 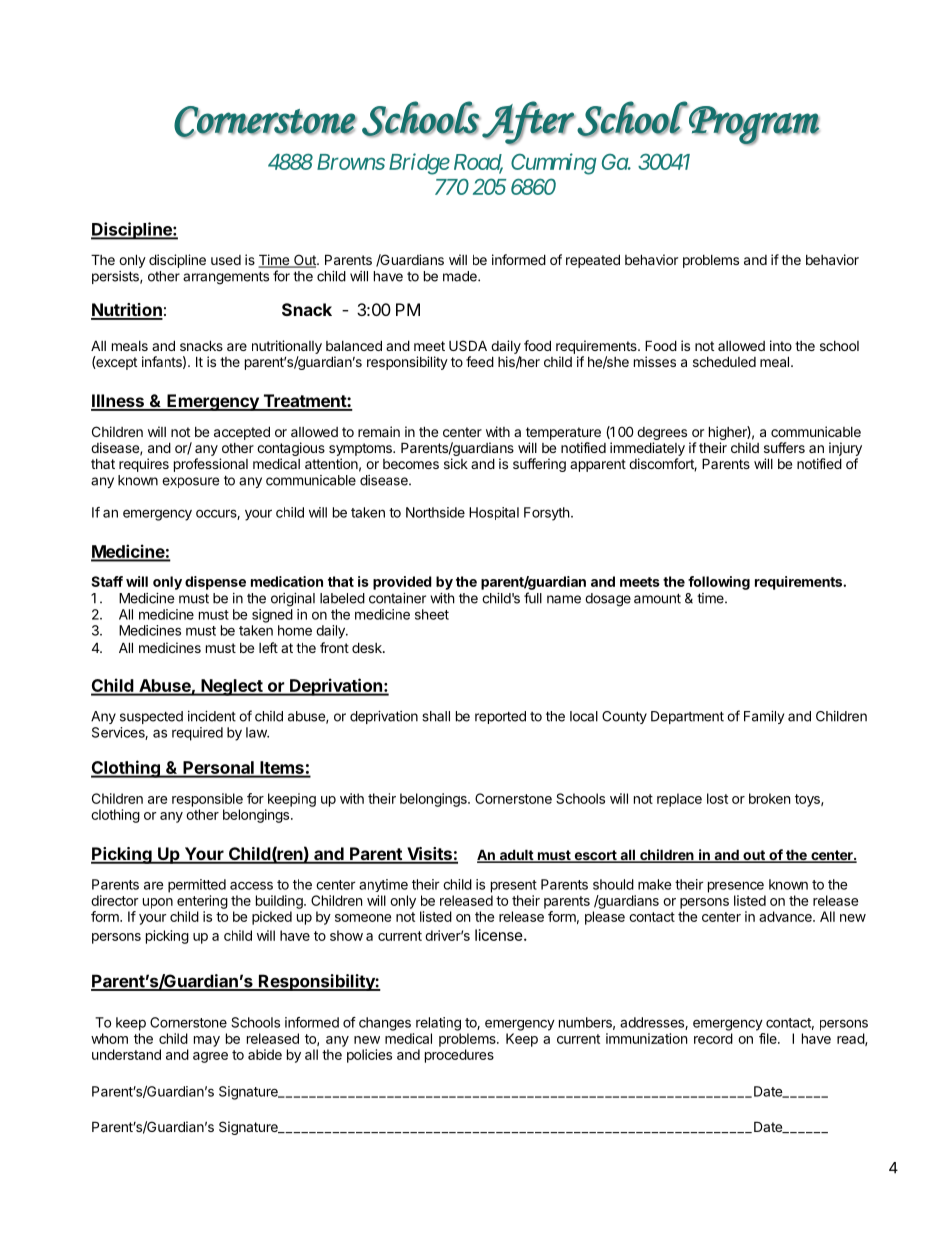 What do you see at coordinates (215, 583) in the screenshot?
I see `dispense` at bounding box center [215, 583].
